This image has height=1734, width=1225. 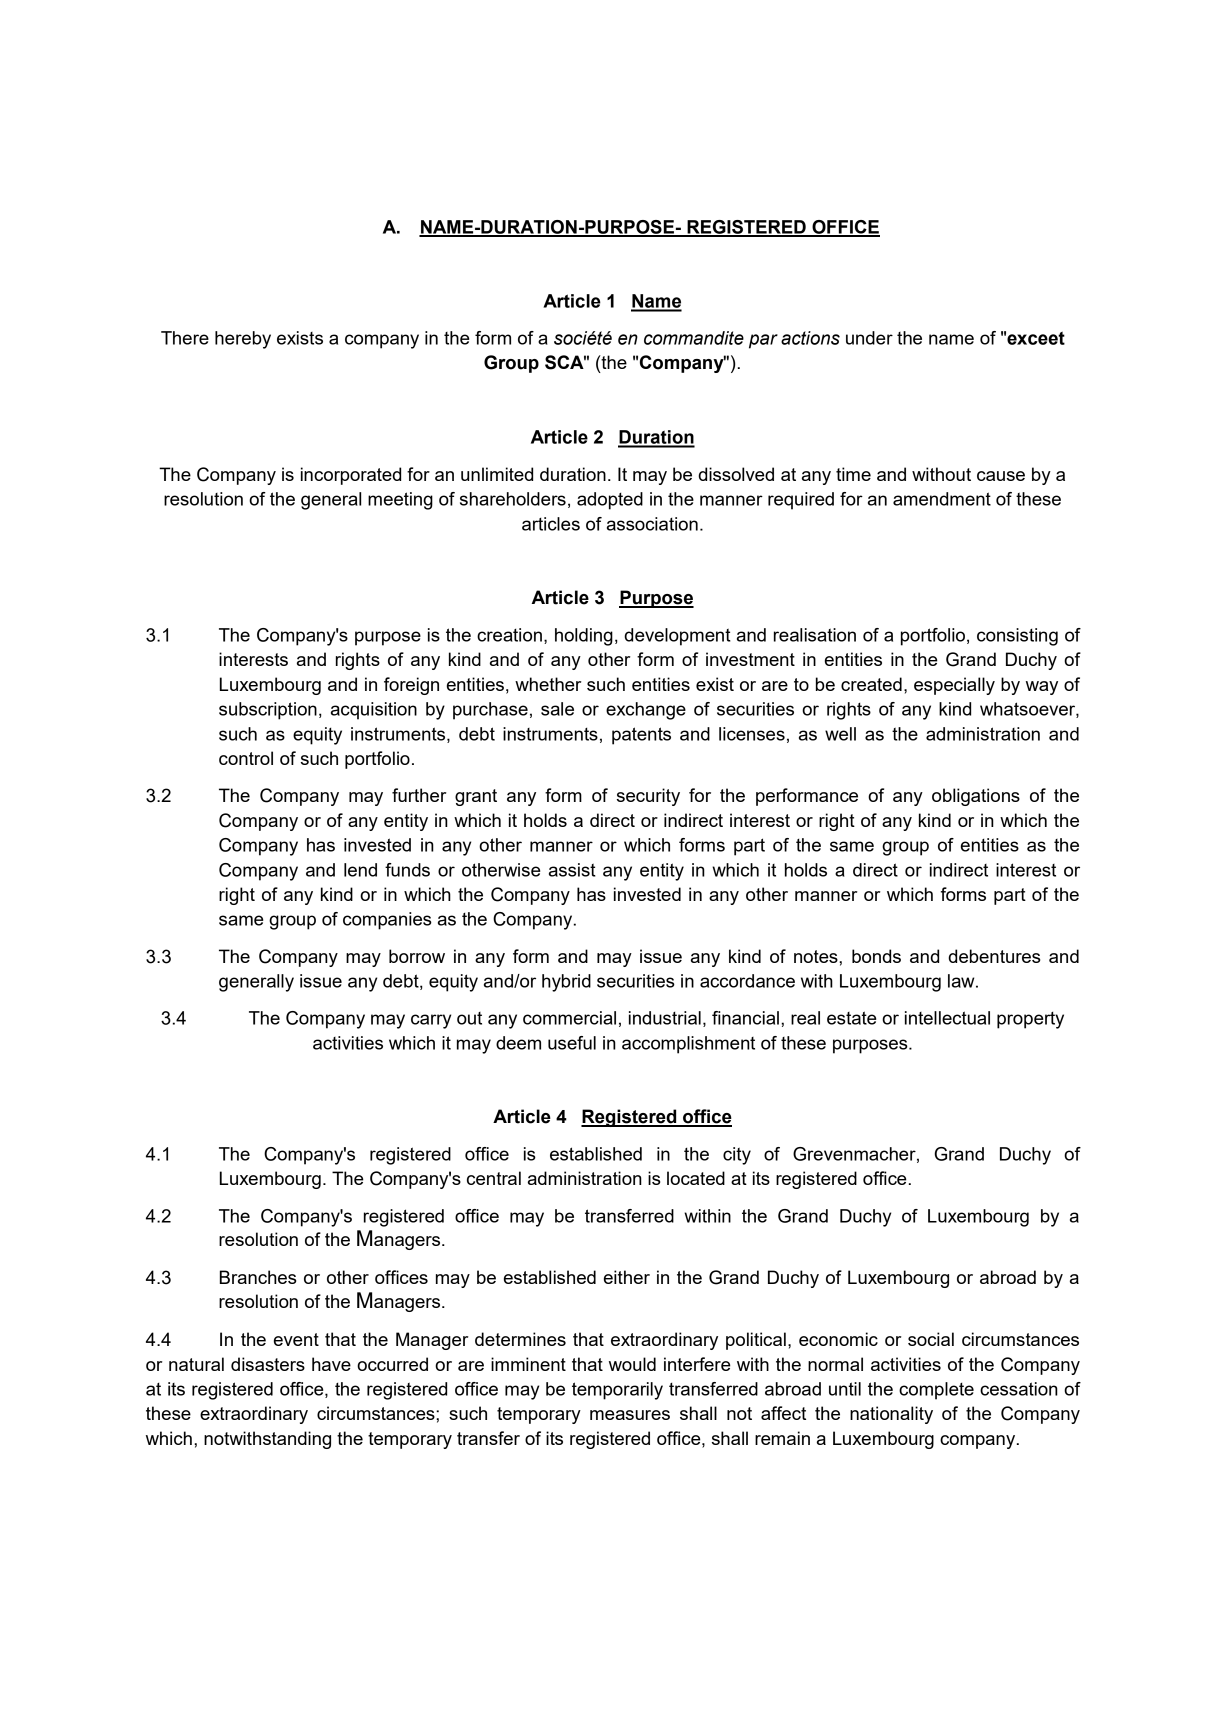 What do you see at coordinates (869, 338) in the image?
I see `under` at bounding box center [869, 338].
